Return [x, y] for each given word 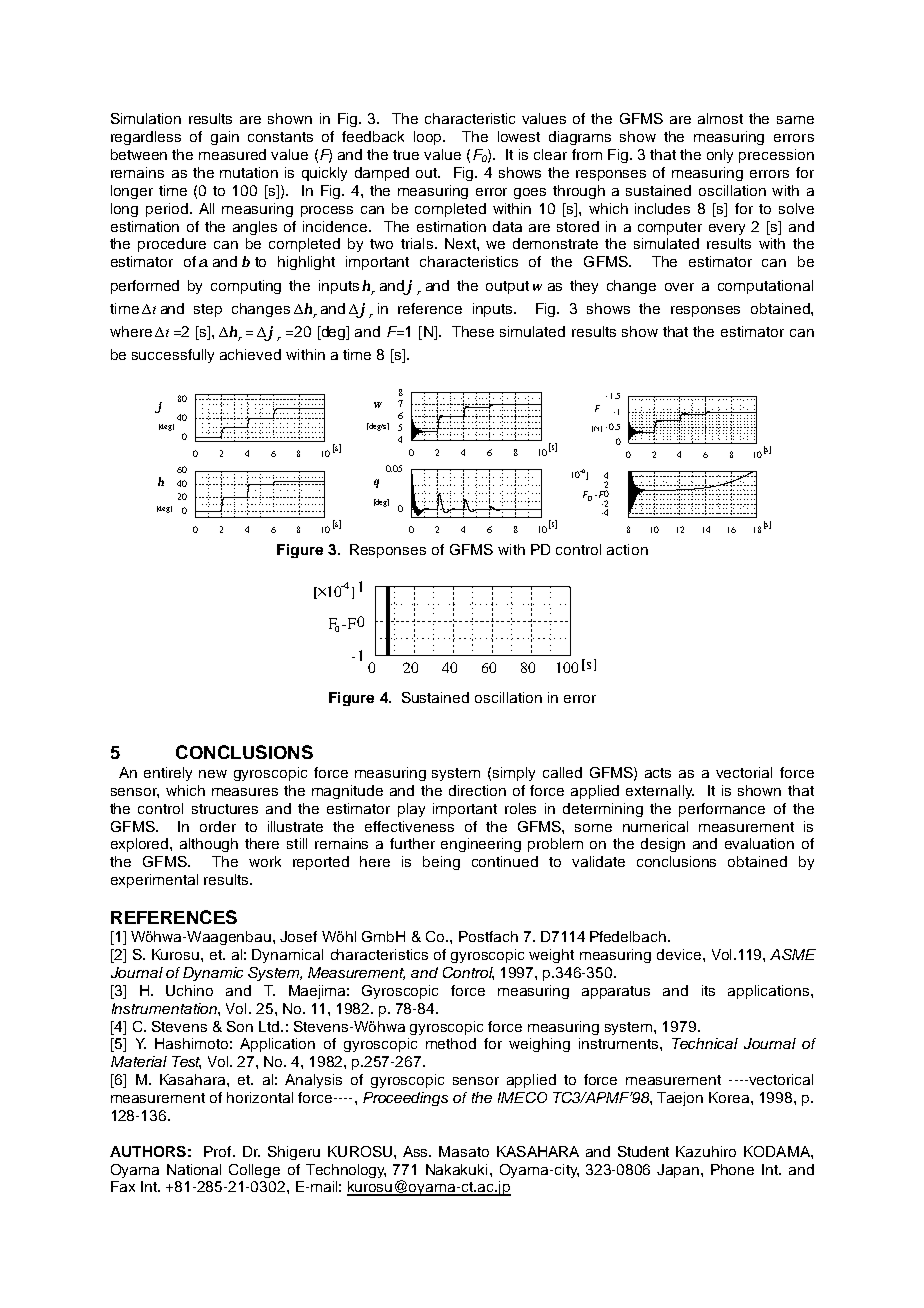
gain [225, 138]
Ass [417, 1151]
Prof [219, 1151]
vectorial [744, 772]
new [213, 774]
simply [514, 774]
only [720, 156]
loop [429, 138]
